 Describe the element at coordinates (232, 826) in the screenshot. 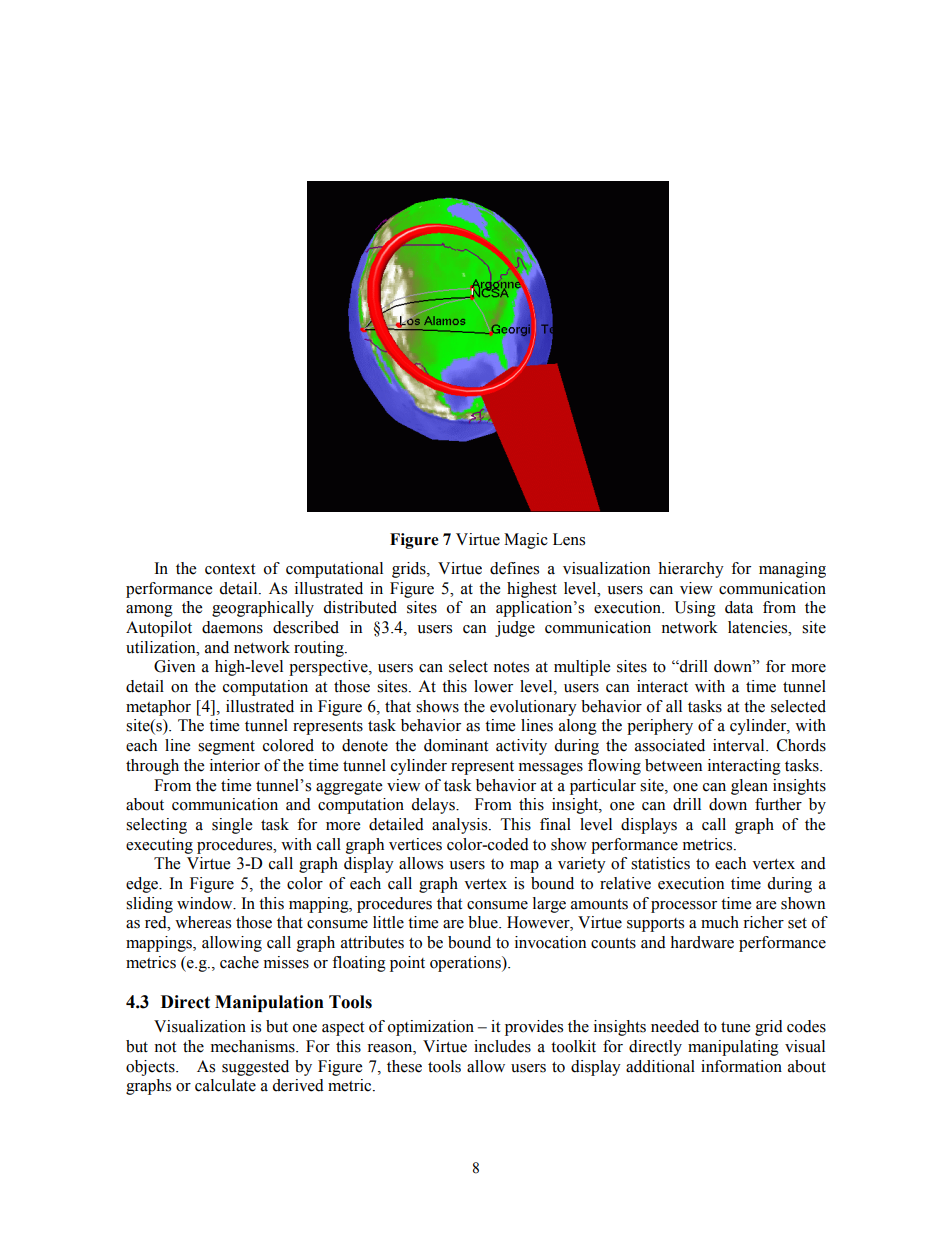

I see `single` at that location.
